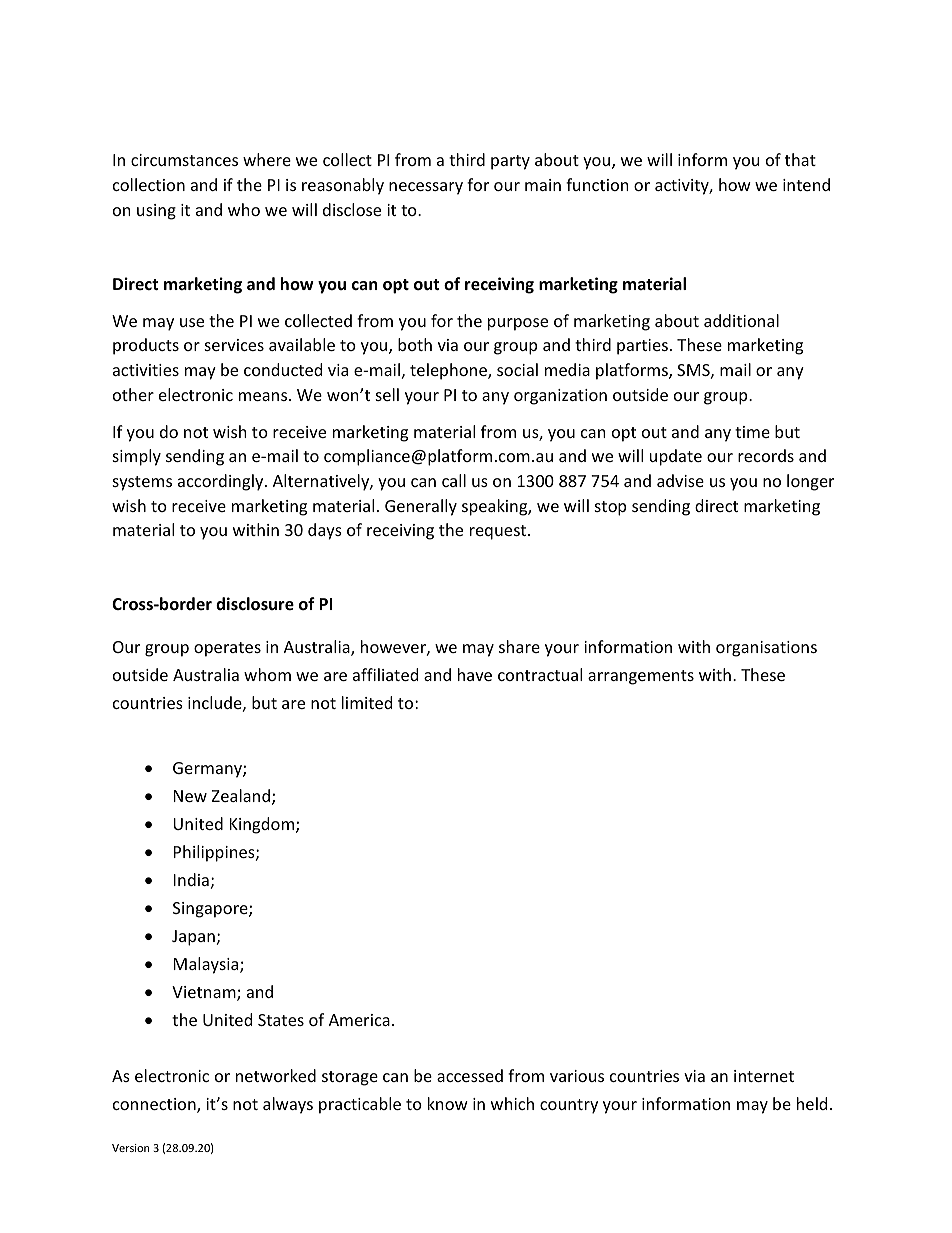 The width and height of the page is (952, 1233). What do you see at coordinates (475, 674) in the page?
I see `have` at bounding box center [475, 674].
